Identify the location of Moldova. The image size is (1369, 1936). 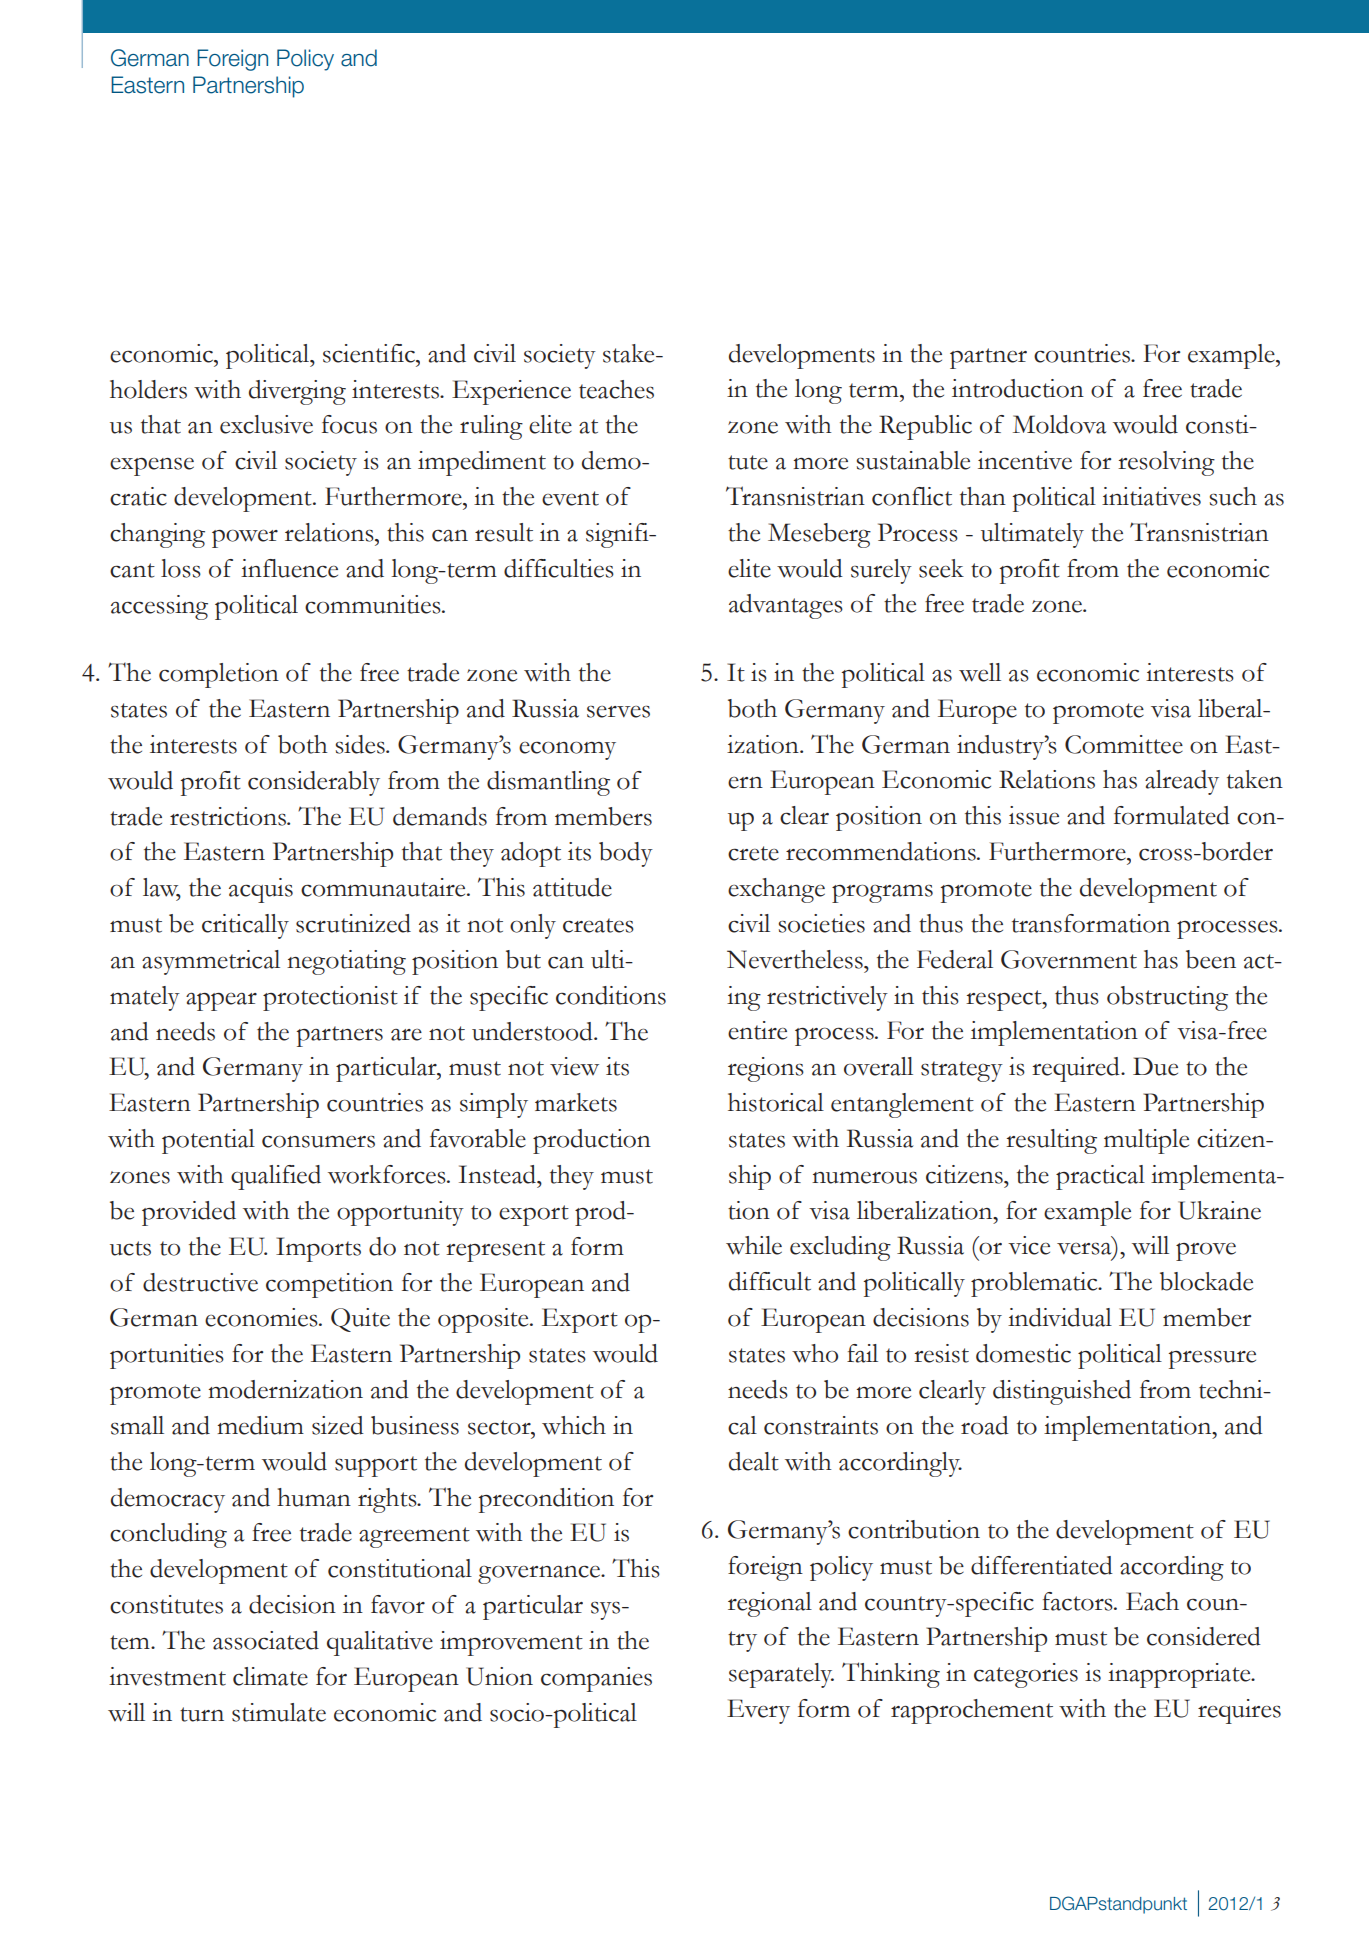
(1059, 424).
